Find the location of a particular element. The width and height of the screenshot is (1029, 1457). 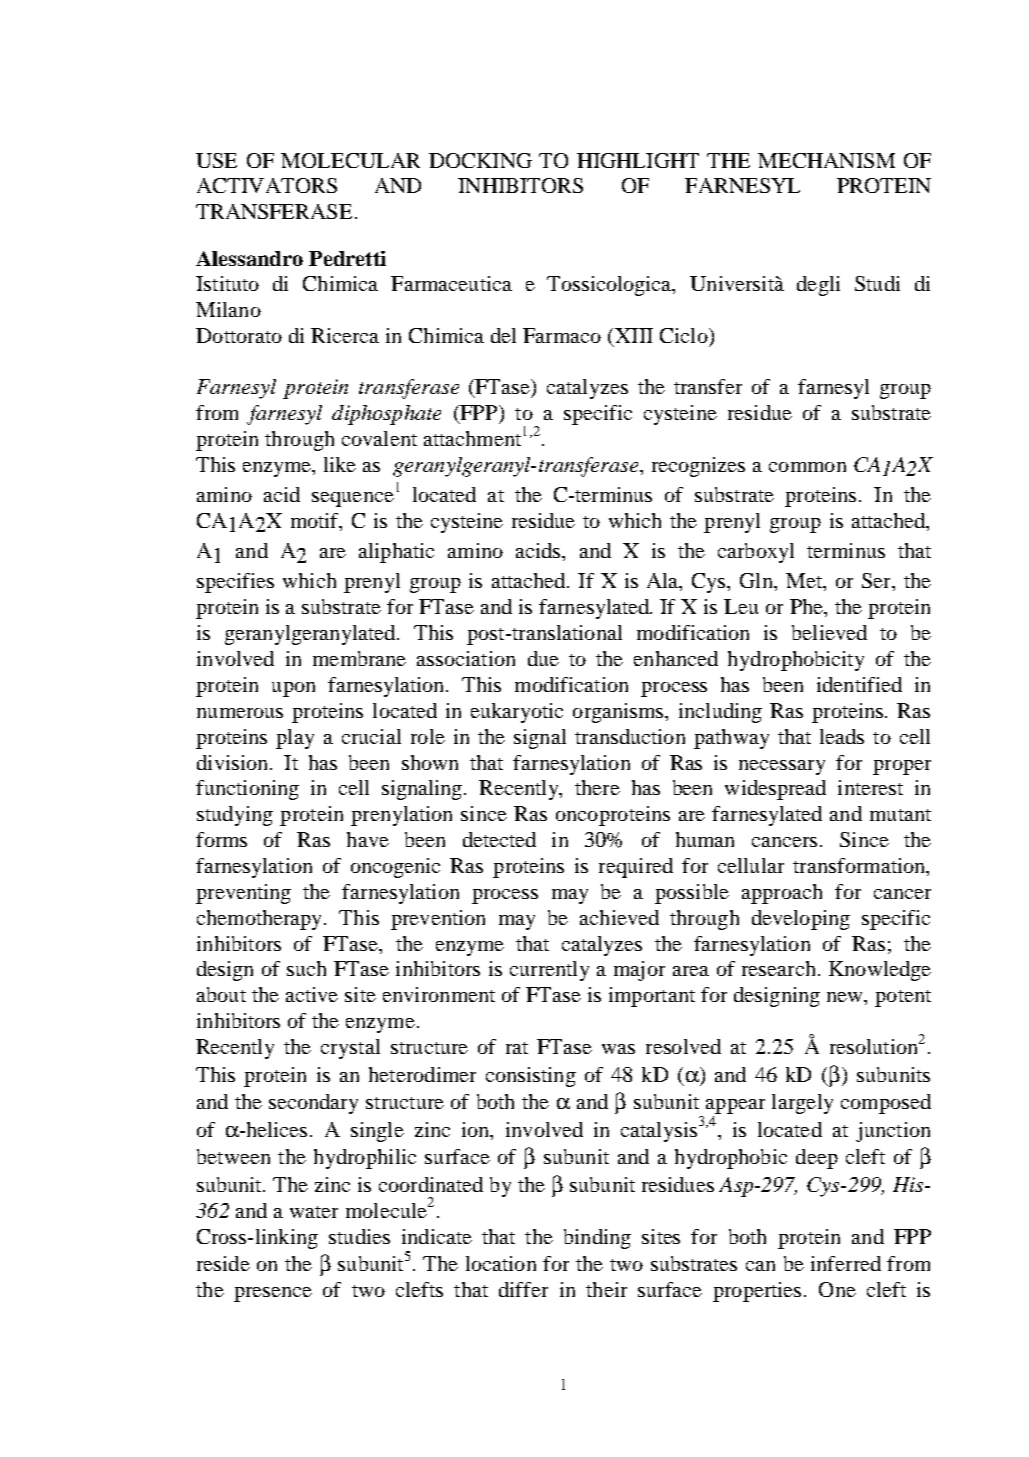

eukaryotic is located at coordinates (517, 713).
